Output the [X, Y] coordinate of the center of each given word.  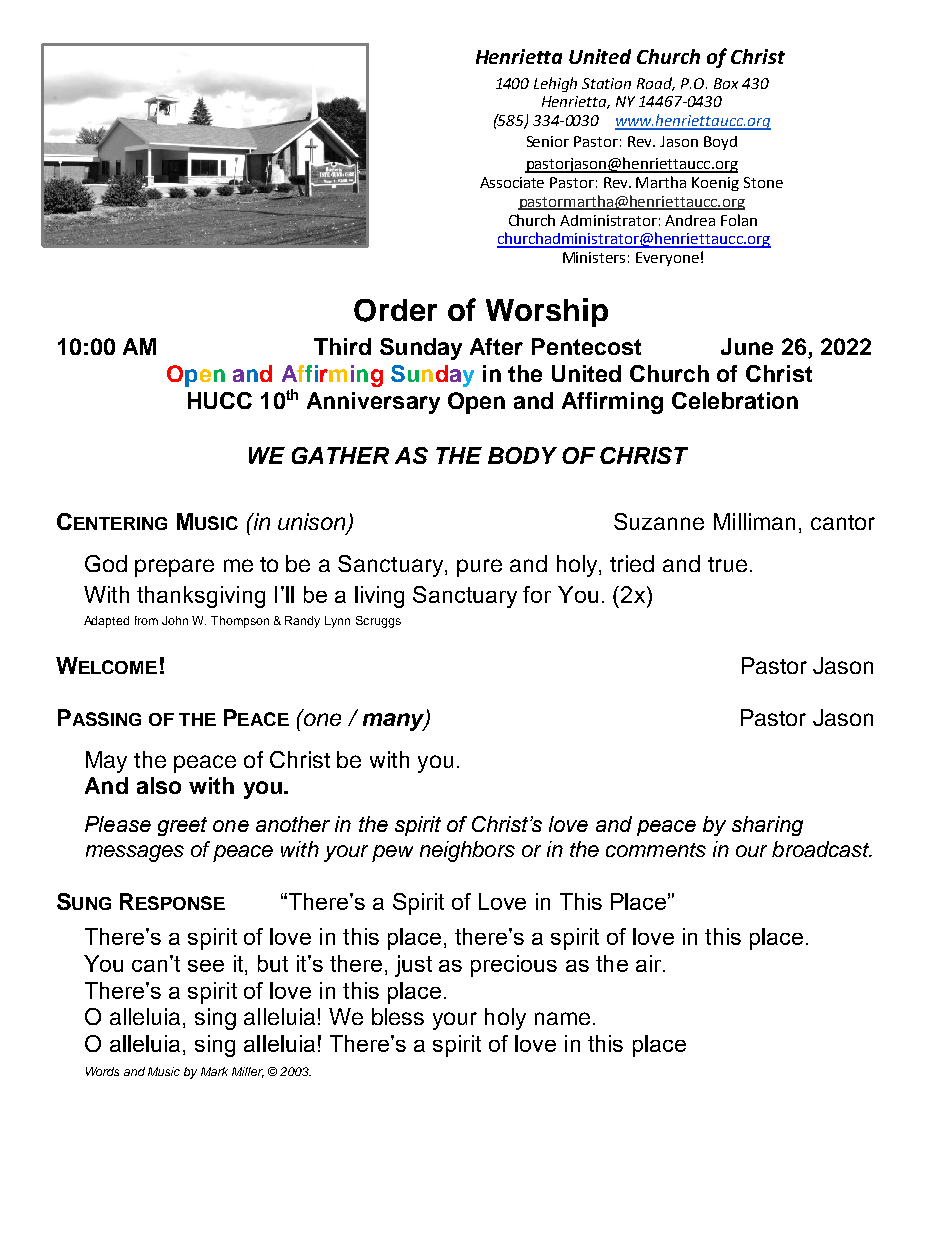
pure [479, 568]
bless [398, 1016]
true [727, 564]
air [650, 963]
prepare [174, 568]
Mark [214, 1071]
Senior [548, 141]
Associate [512, 182]
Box [726, 83]
